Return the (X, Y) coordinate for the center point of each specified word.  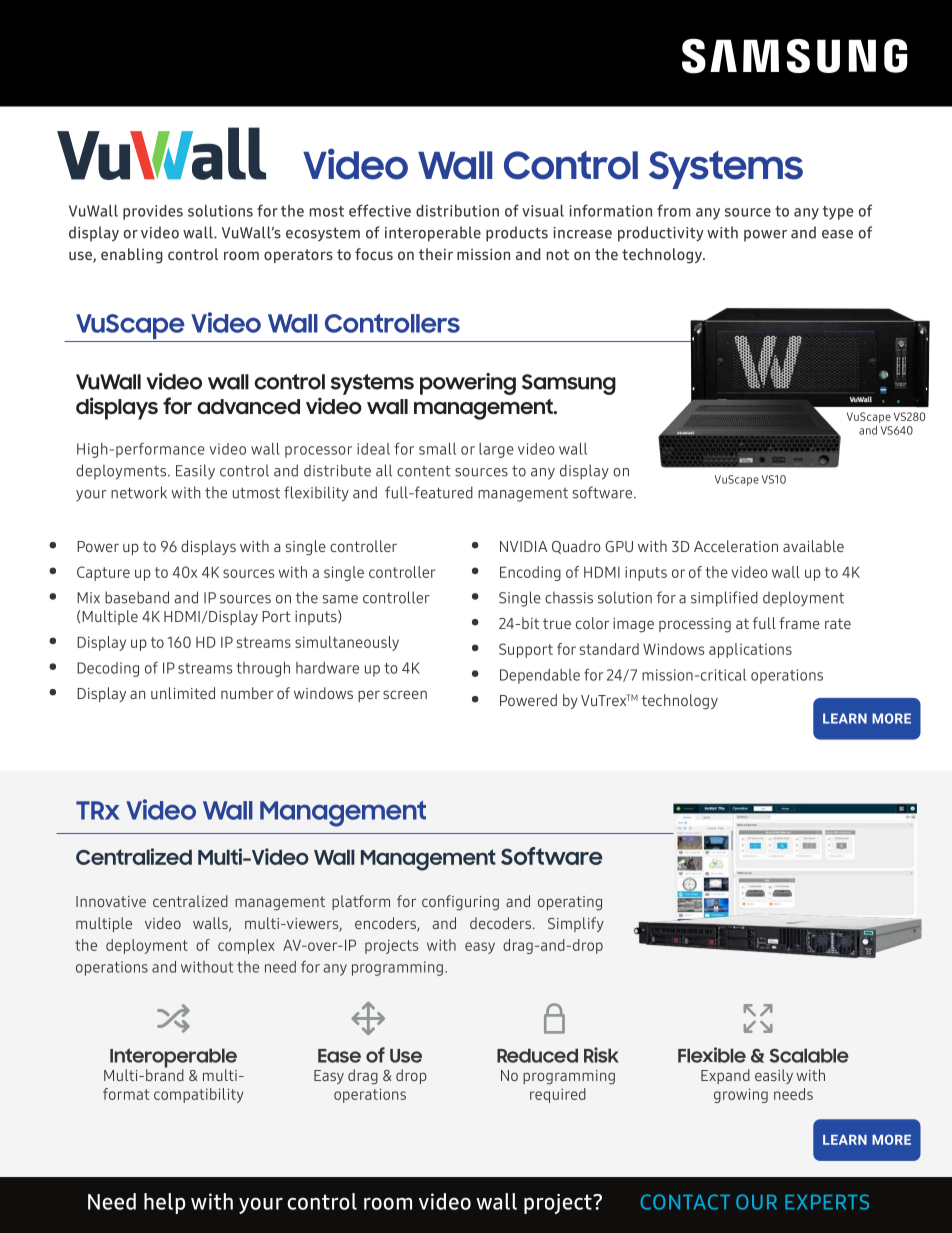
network (139, 492)
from (673, 210)
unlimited (183, 693)
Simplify (576, 924)
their (436, 254)
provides (153, 212)
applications (750, 650)
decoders (500, 923)
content (424, 471)
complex (246, 946)
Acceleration (736, 546)
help (164, 1203)
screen (405, 694)
